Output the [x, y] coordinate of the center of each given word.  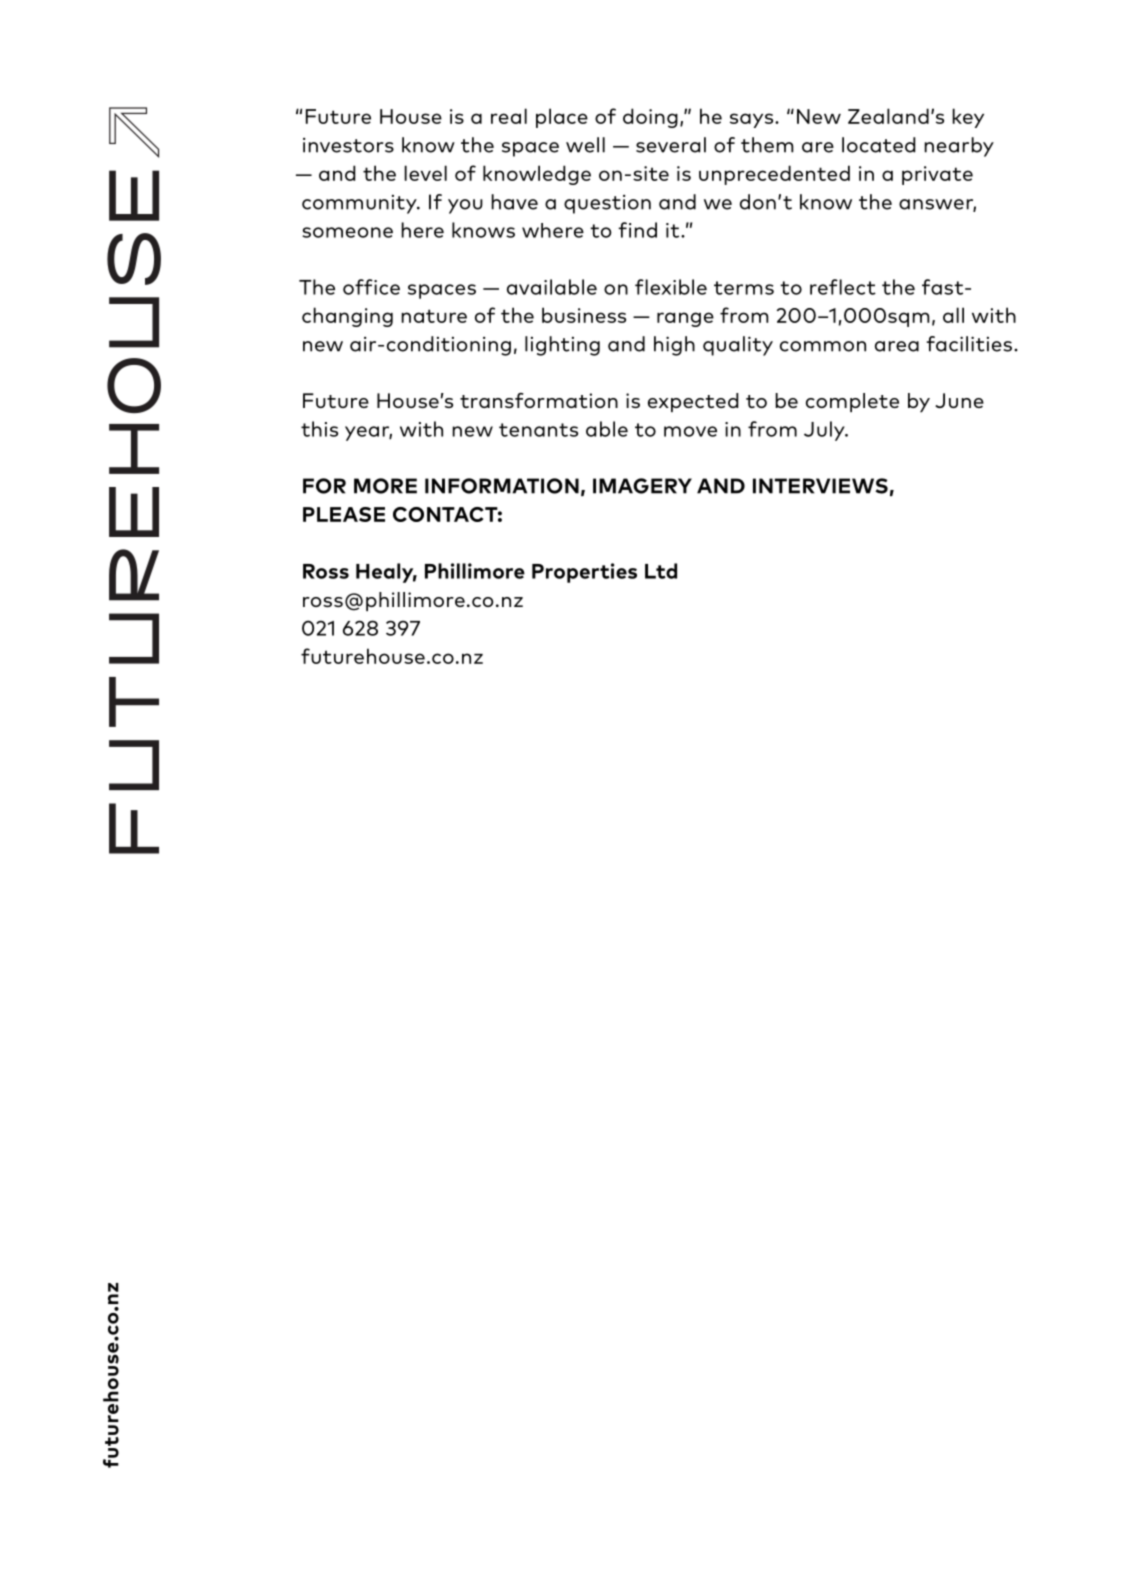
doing [650, 118]
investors [348, 145]
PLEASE [344, 514]
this [319, 429]
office [371, 287]
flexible [671, 287]
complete [852, 402]
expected [693, 402]
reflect [843, 287]
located [879, 145]
